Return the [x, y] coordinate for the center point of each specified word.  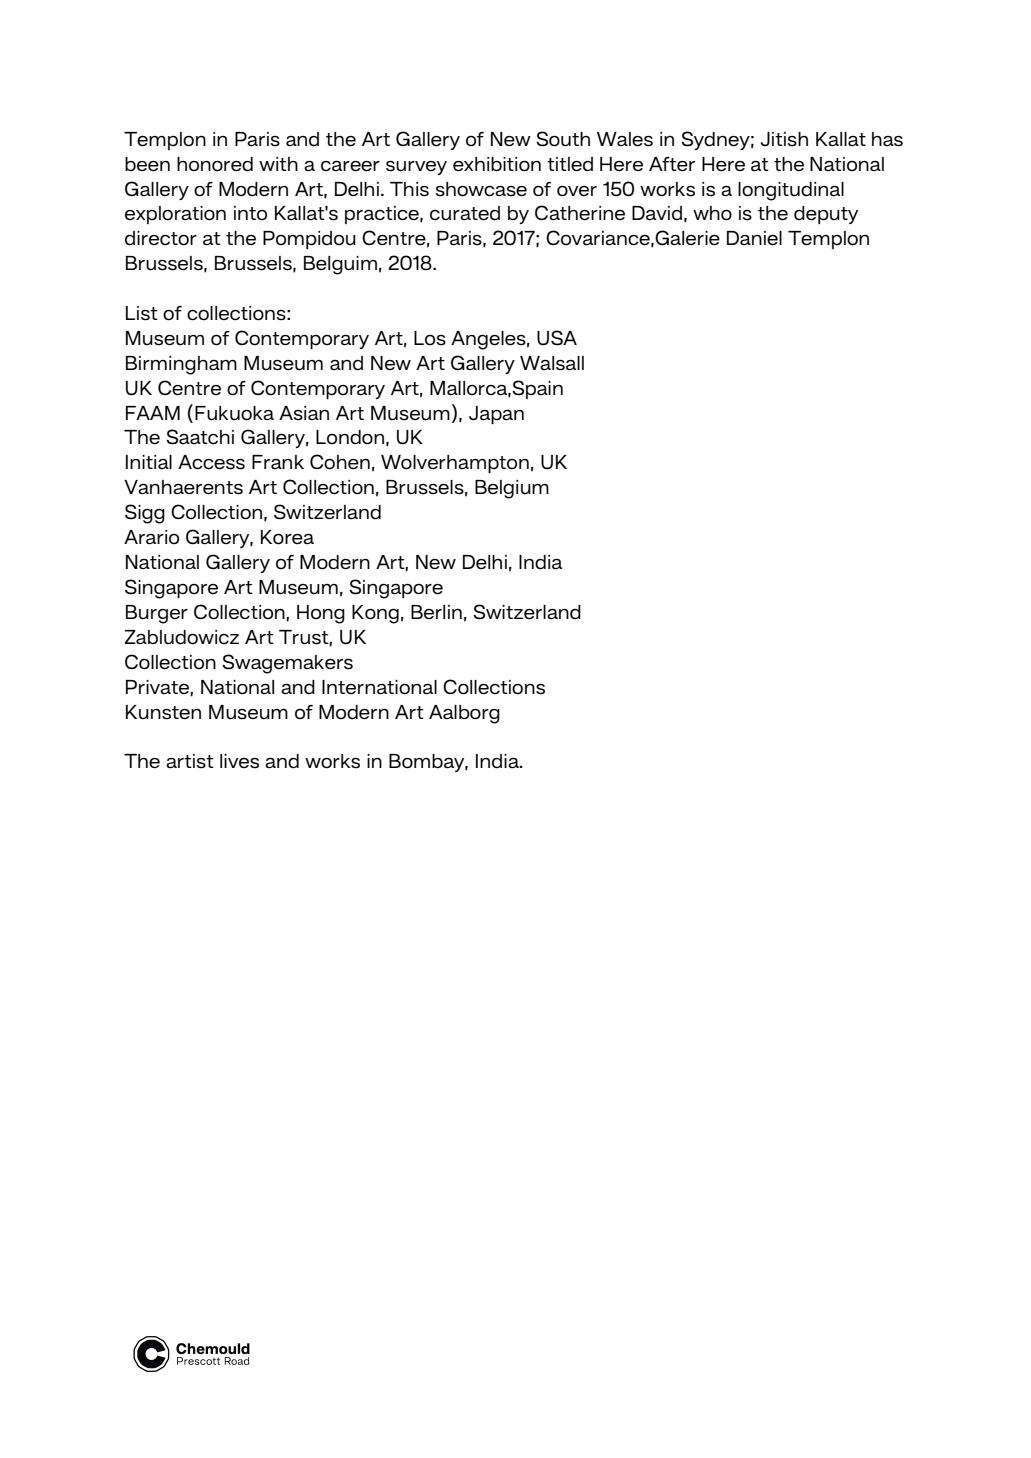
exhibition [497, 164]
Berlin [436, 612]
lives [239, 761]
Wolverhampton [455, 464]
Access [211, 462]
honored [215, 164]
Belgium [512, 489]
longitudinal [791, 191]
